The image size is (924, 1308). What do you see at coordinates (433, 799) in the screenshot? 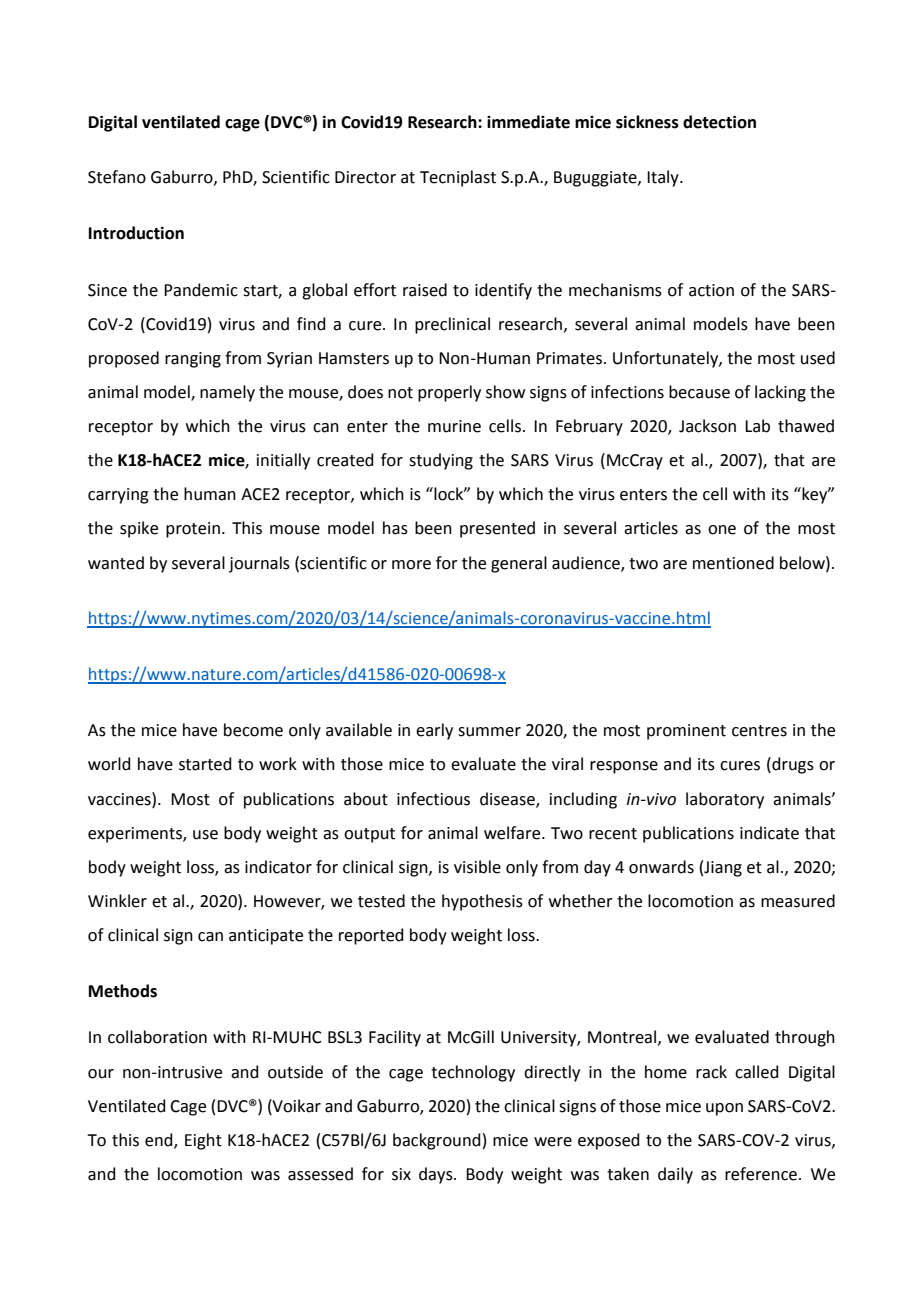
I see `infectious` at bounding box center [433, 799].
